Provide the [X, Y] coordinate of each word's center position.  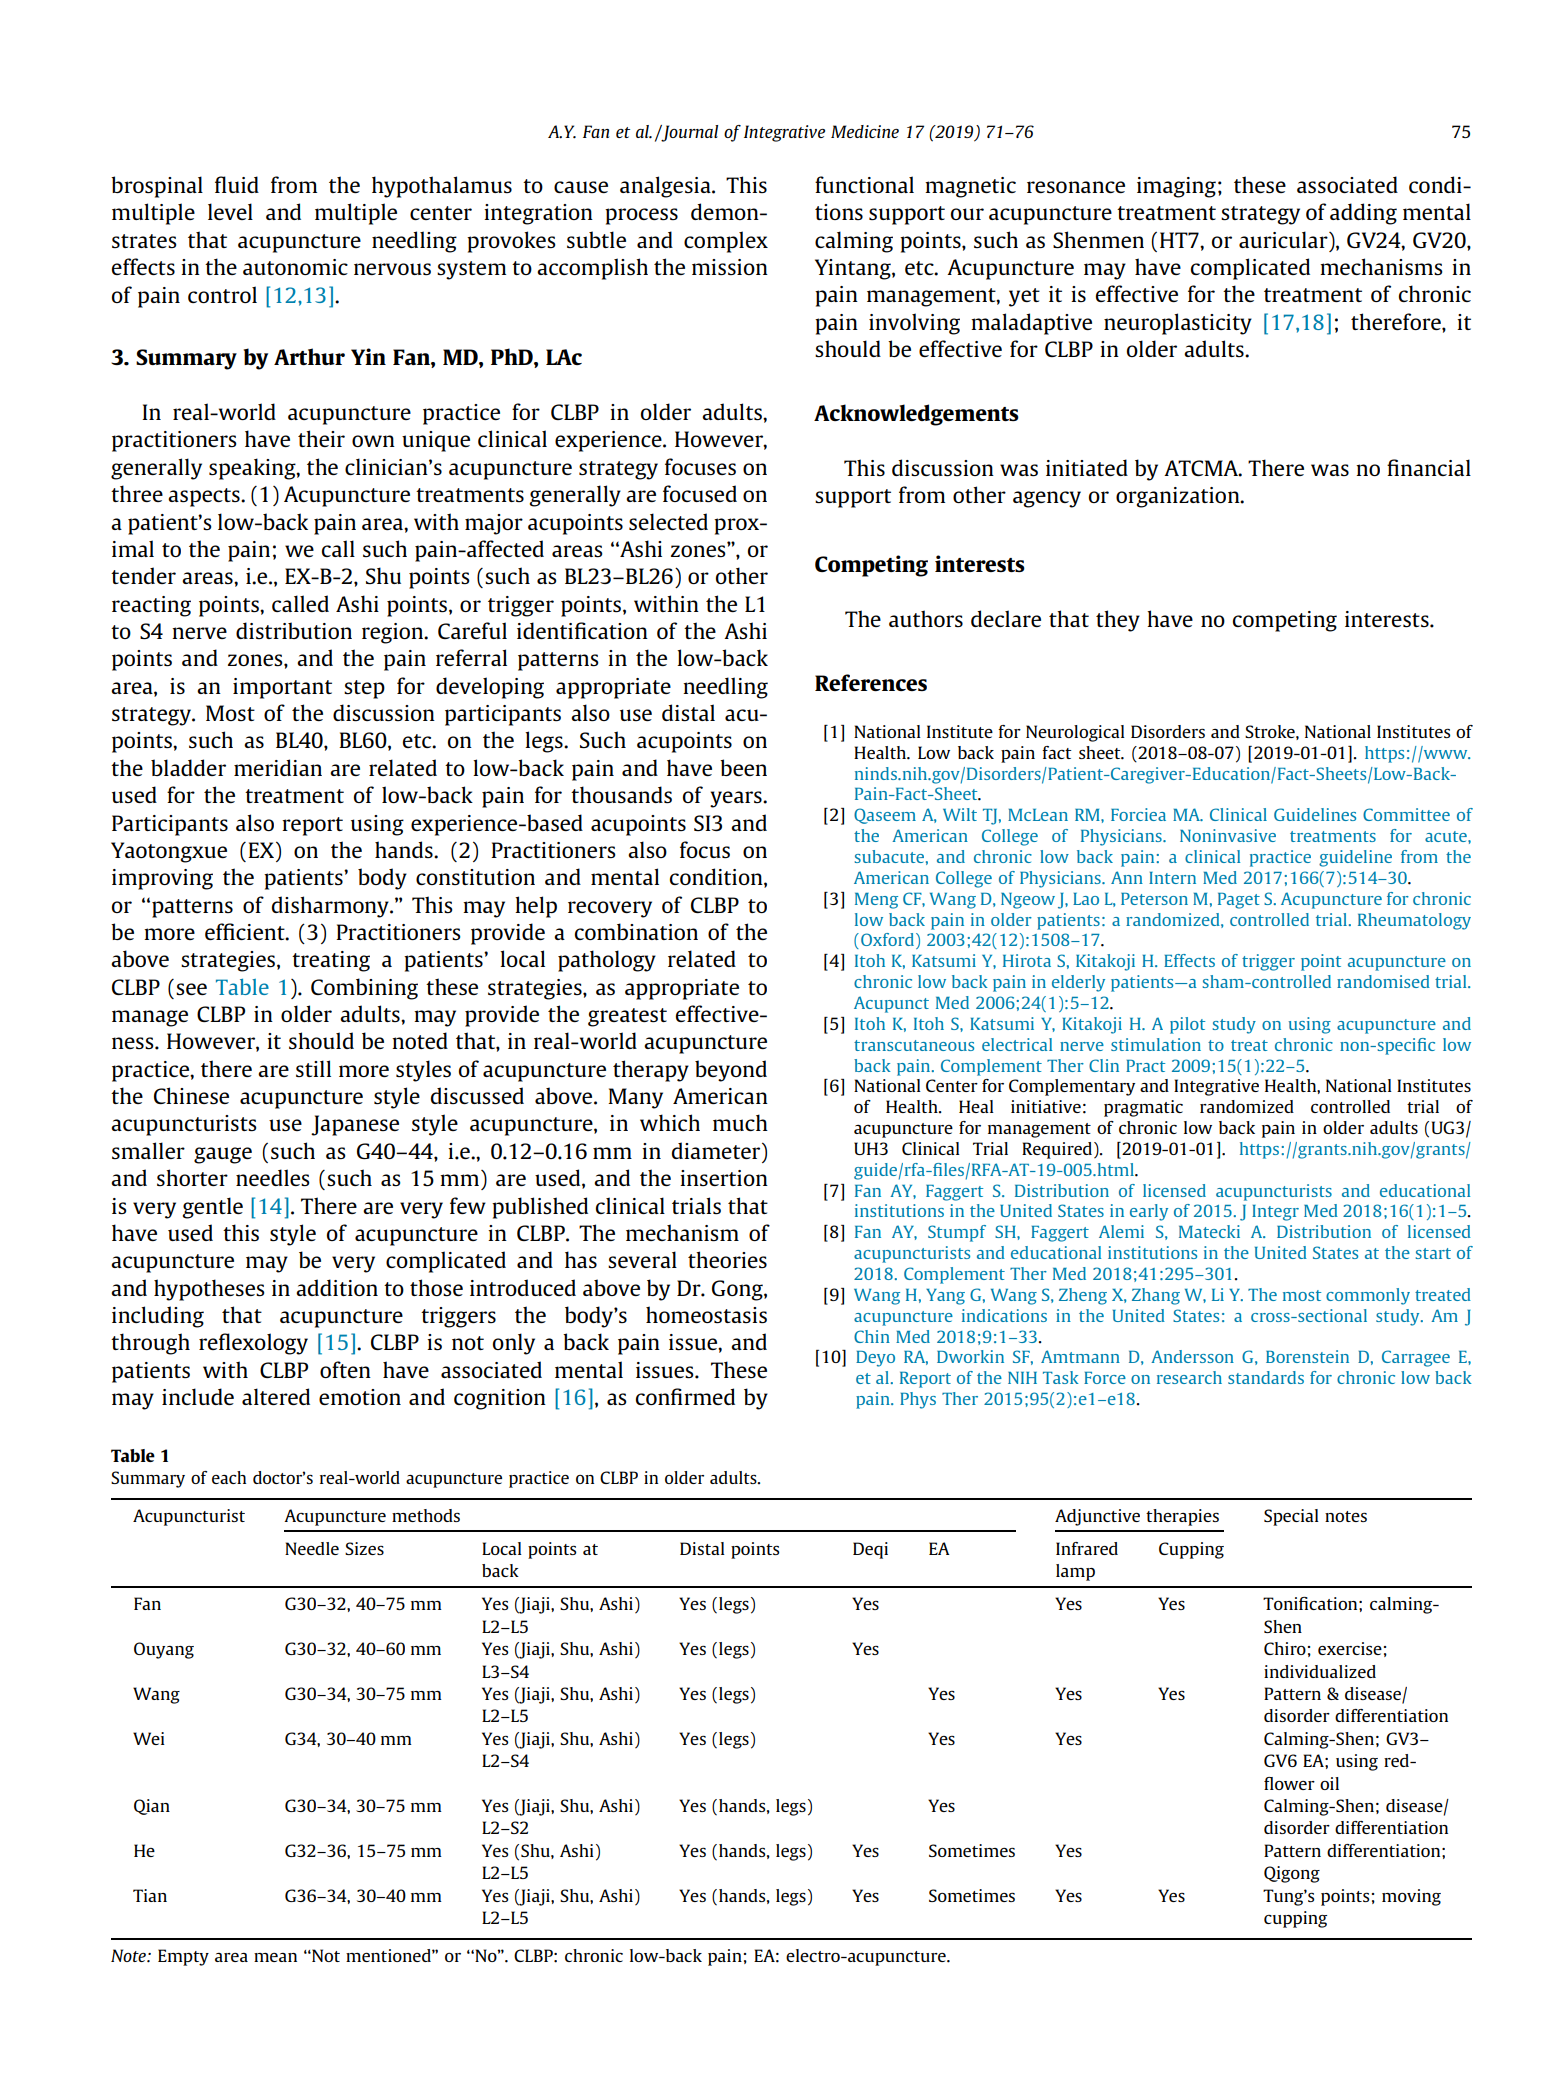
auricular [1284, 239]
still [313, 1068]
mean [275, 1957]
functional [864, 184]
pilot [1187, 1025]
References [871, 682]
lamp [1075, 1572]
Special [1291, 1517]
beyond [731, 1071]
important [282, 688]
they [1118, 621]
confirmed [685, 1396]
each [229, 1477]
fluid [237, 184]
